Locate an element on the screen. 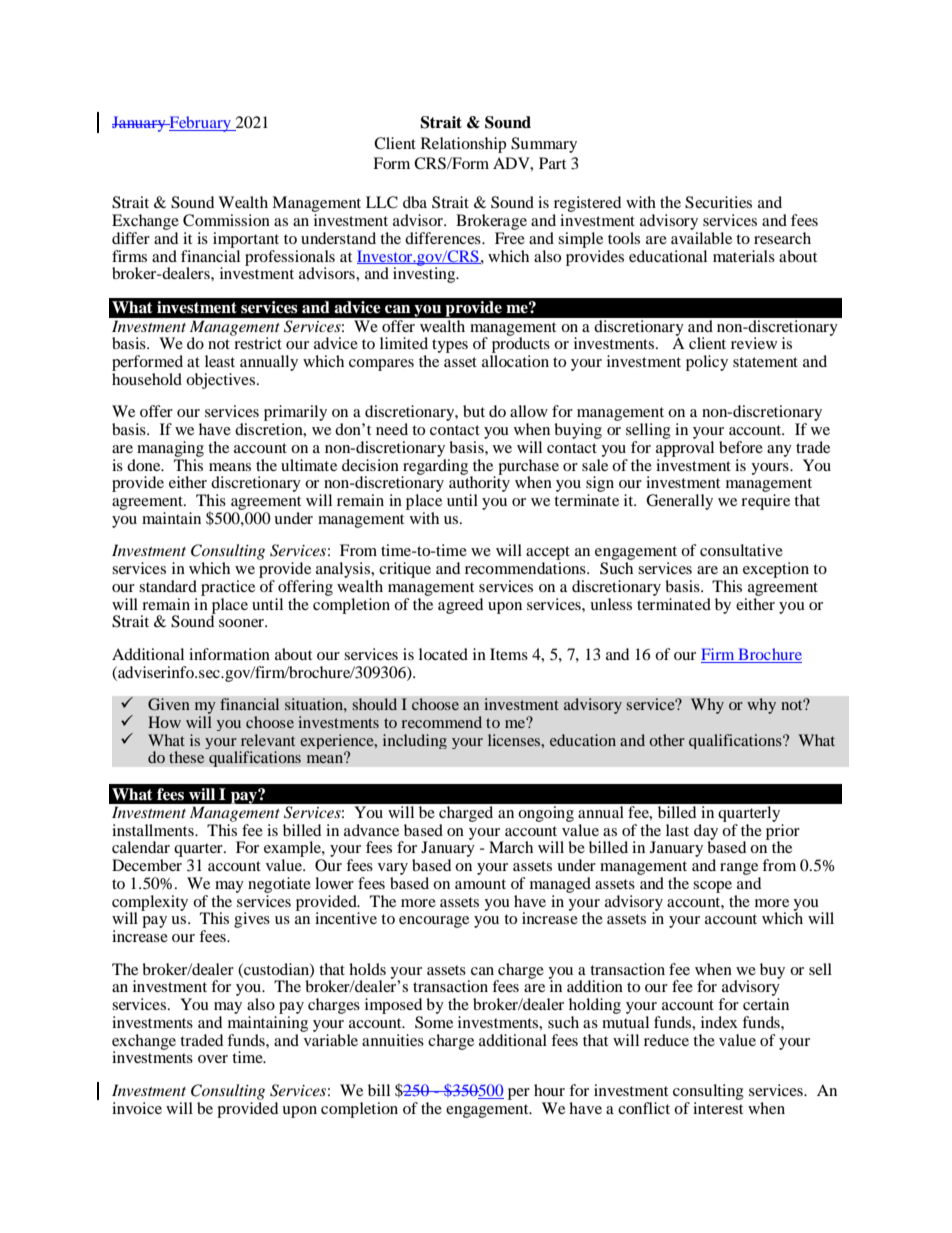 The height and width of the screenshot is (1233, 952). February is located at coordinates (200, 124).
